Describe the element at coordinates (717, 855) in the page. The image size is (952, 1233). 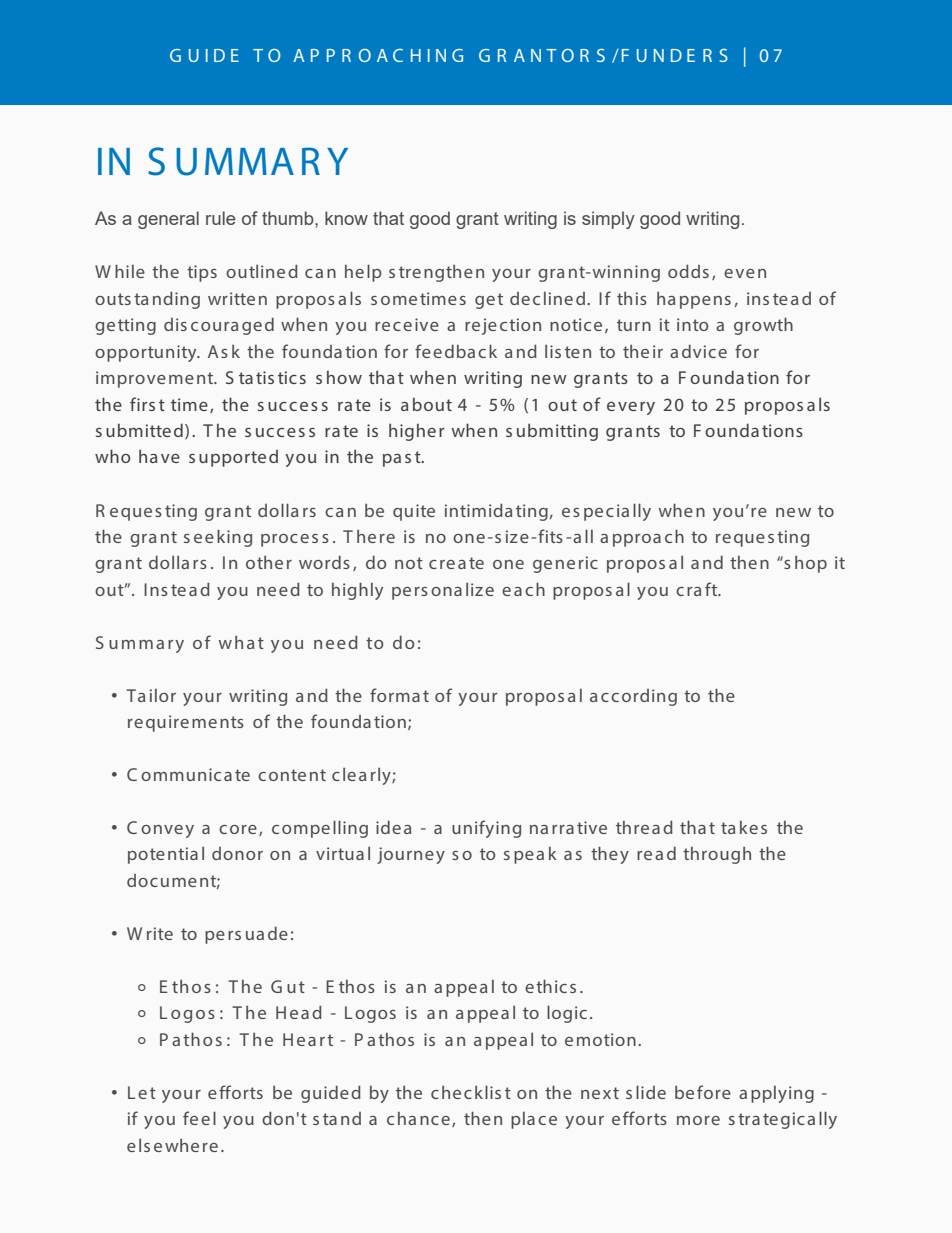
I see `through` at that location.
